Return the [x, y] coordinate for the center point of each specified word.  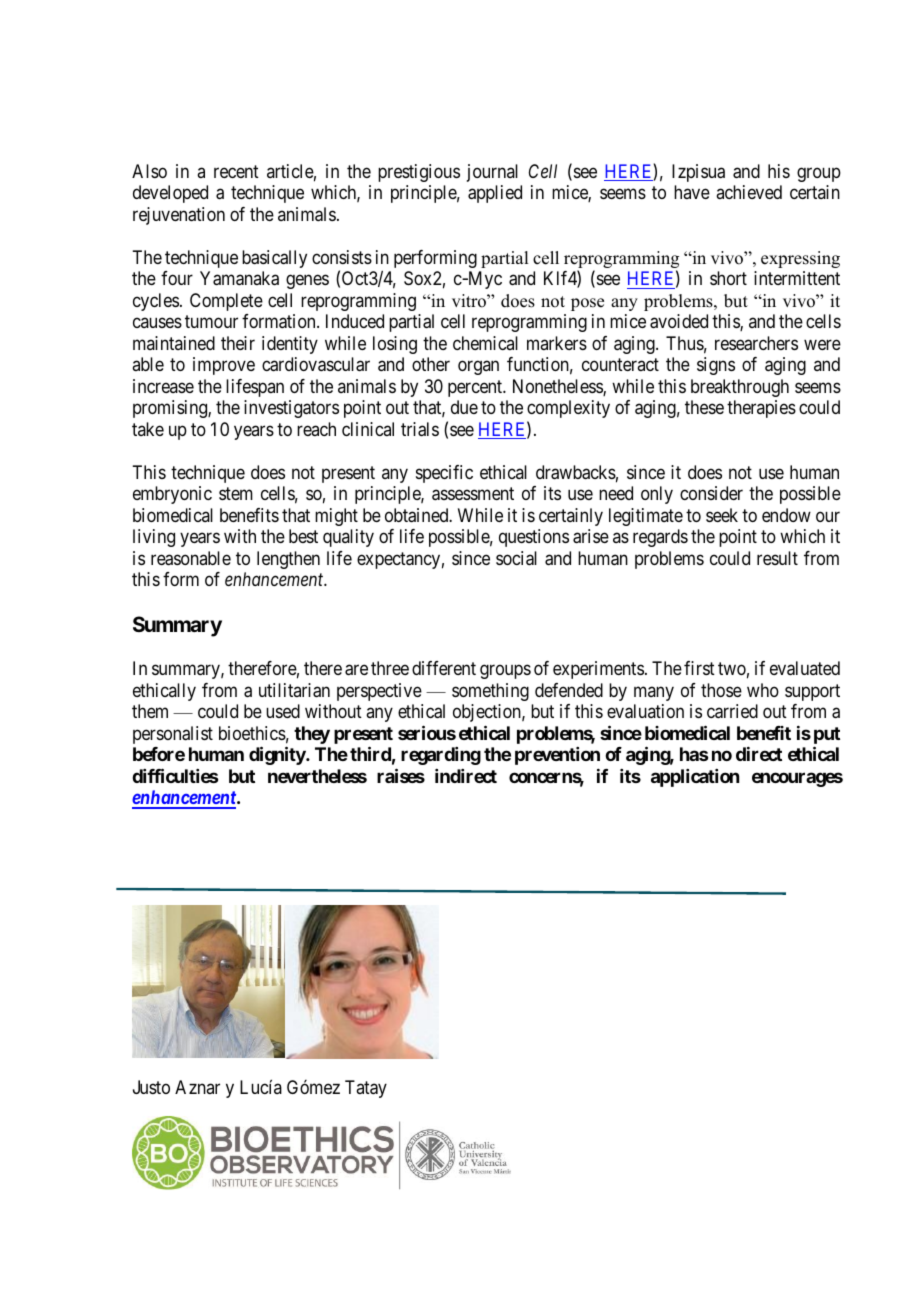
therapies [761, 409]
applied [495, 194]
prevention [557, 756]
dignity [278, 755]
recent [236, 171]
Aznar [197, 1087]
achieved [749, 192]
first [699, 668]
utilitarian [294, 690]
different [444, 668]
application [695, 778]
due [464, 407]
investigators [291, 409]
